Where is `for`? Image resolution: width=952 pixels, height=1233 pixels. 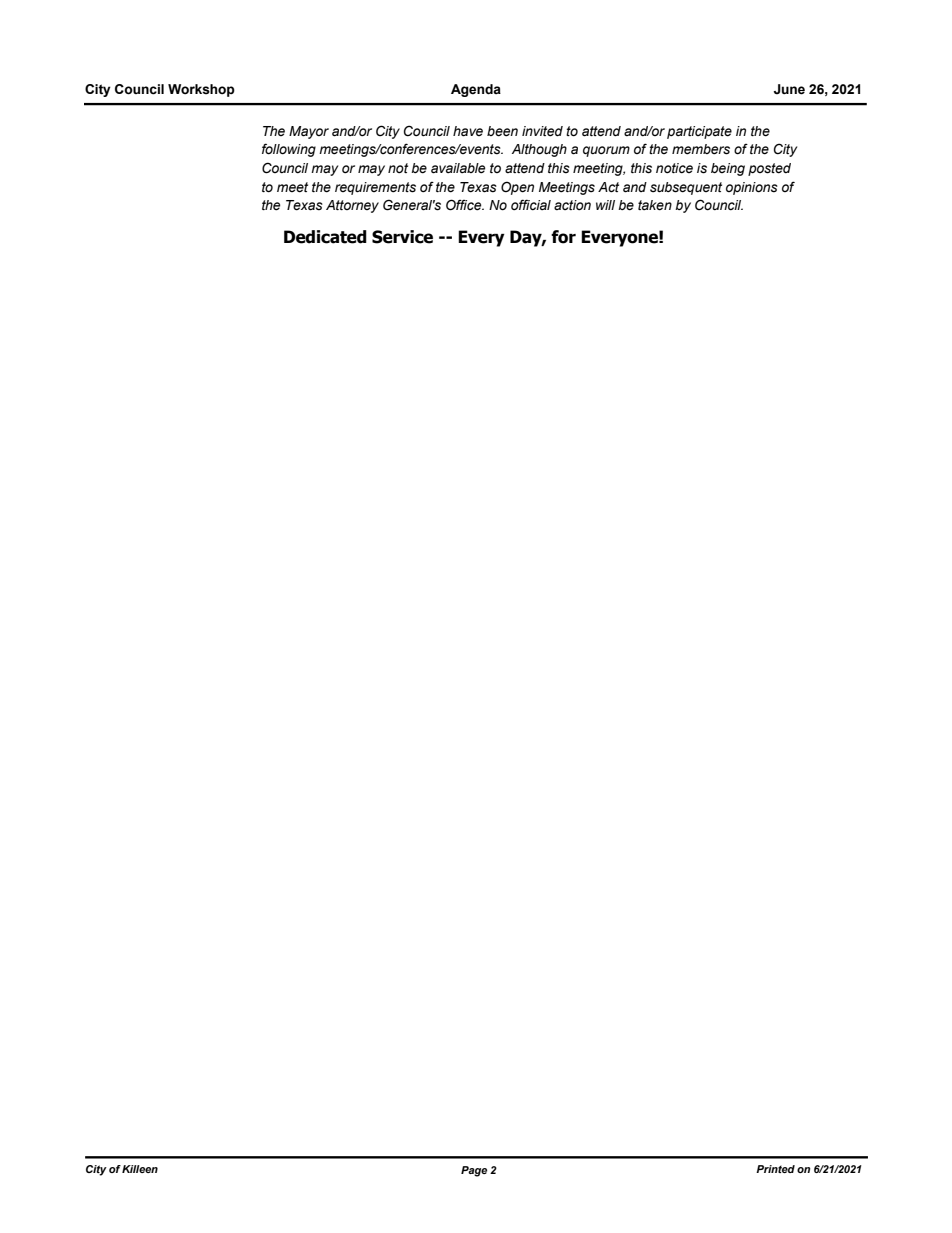 for is located at coordinates (563, 237).
